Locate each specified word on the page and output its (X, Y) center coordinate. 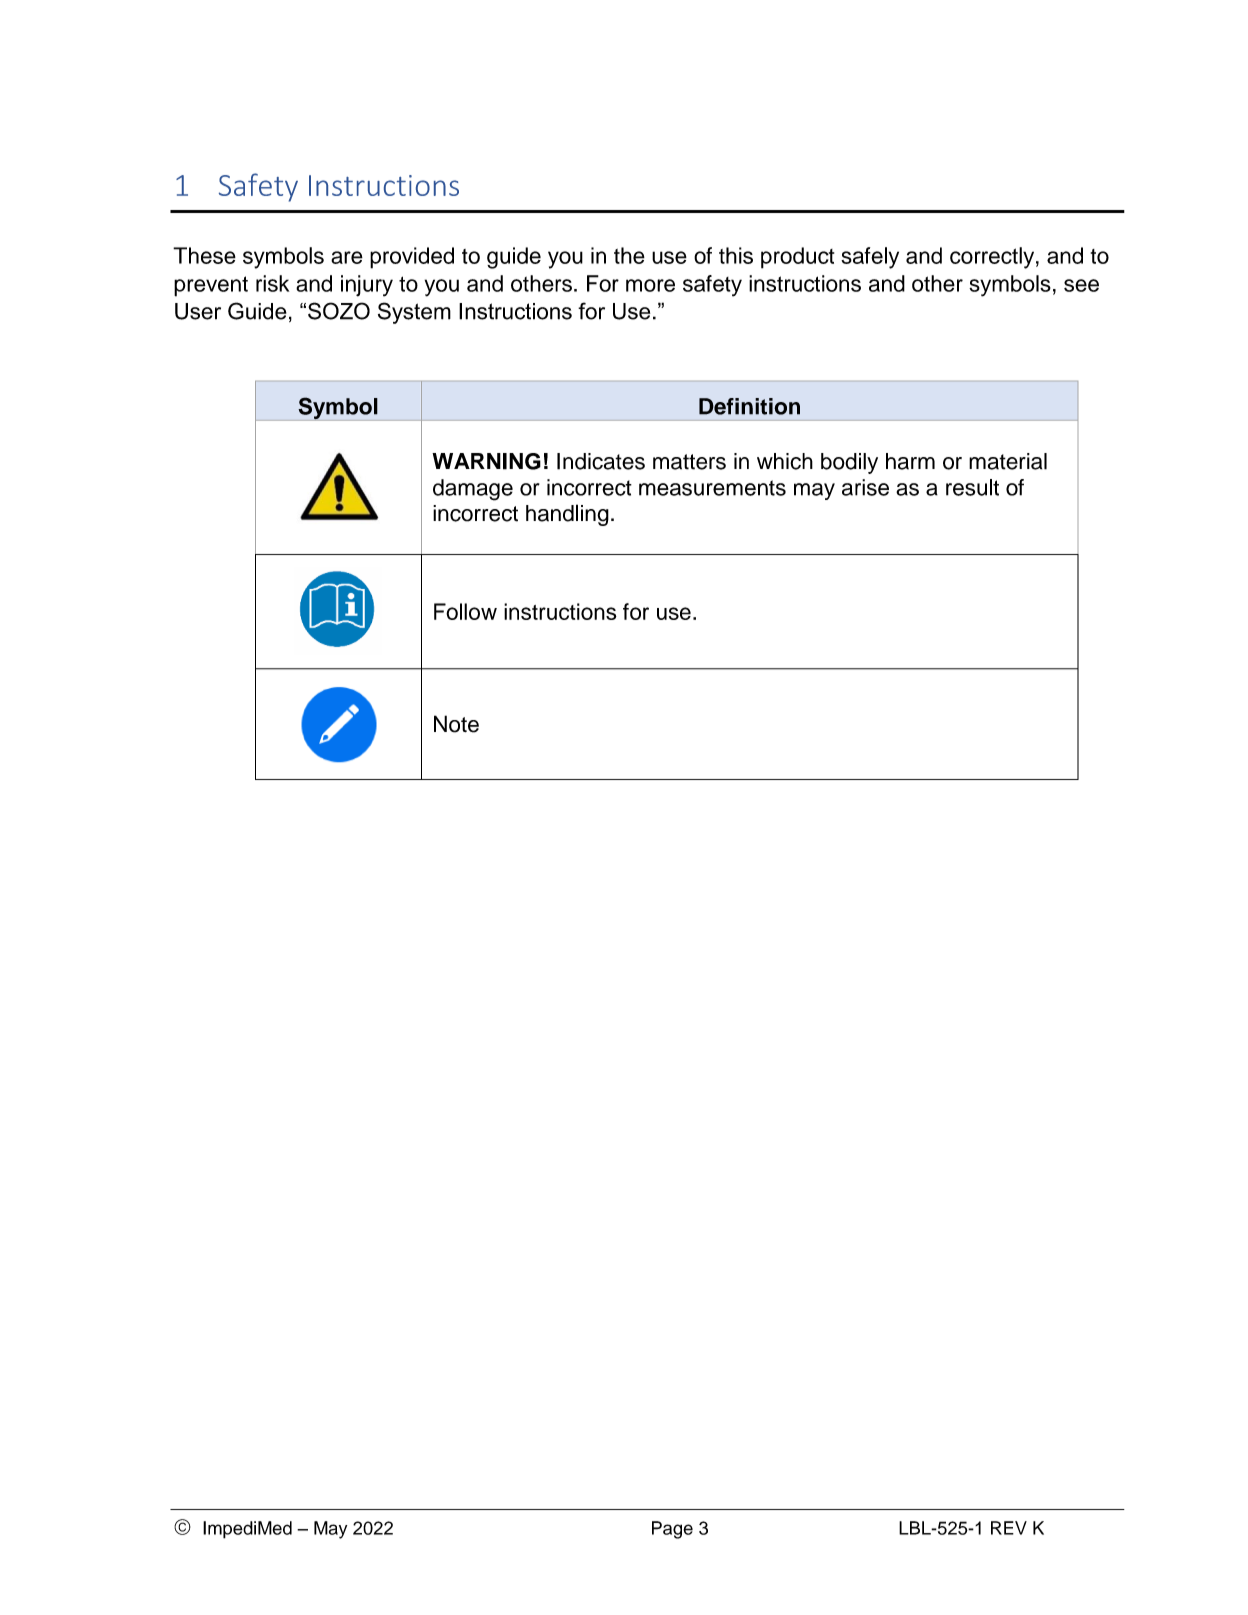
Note (456, 724)
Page (672, 1530)
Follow (465, 611)
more (650, 285)
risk (272, 283)
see (1081, 285)
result (972, 487)
